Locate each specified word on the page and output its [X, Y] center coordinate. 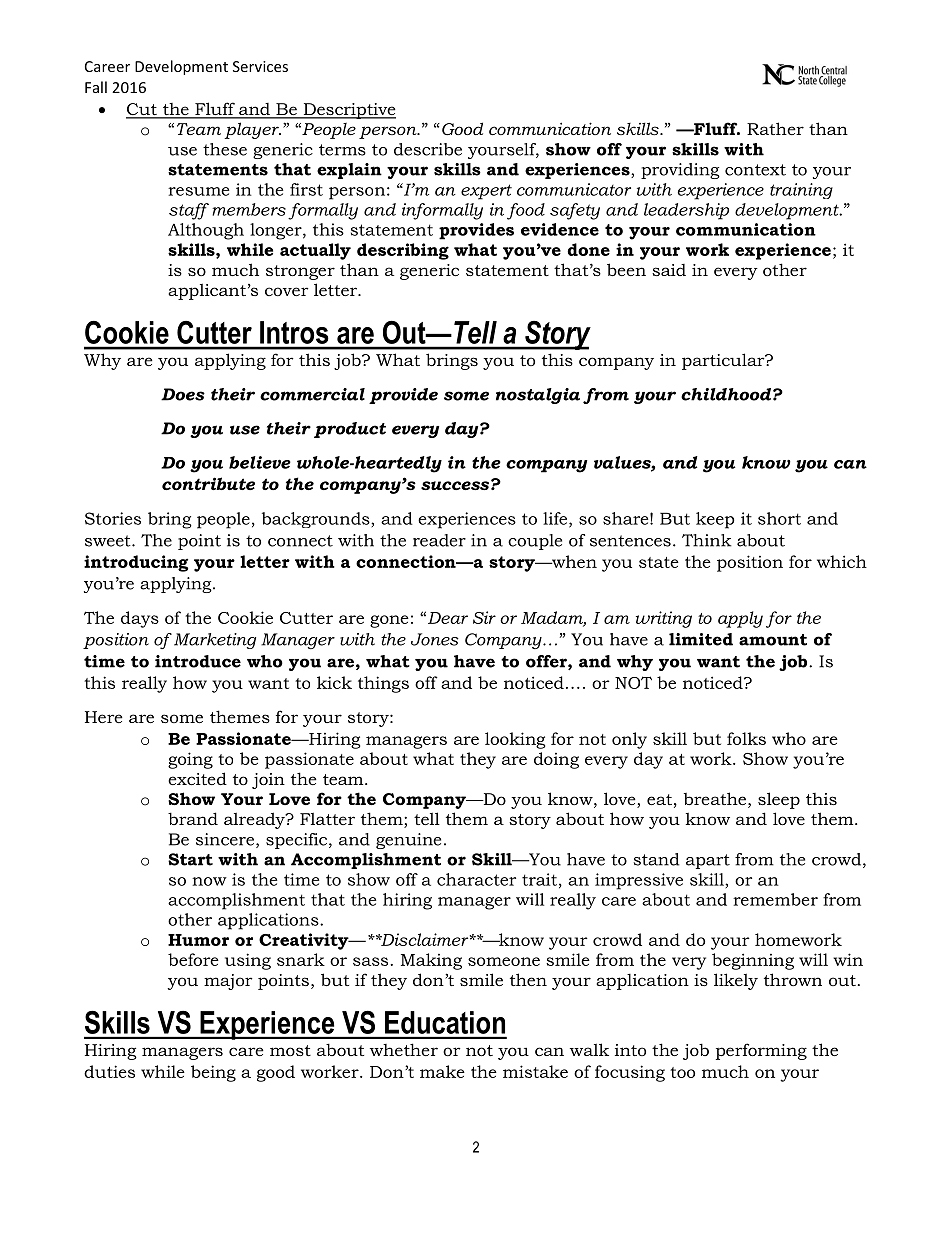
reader [439, 540]
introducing [136, 563]
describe [428, 149]
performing [761, 1051]
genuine [408, 841]
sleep [779, 800]
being [213, 1073]
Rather [775, 128]
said [669, 270]
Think [706, 540]
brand [193, 818]
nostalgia [538, 396]
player [252, 130]
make [442, 1071]
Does [183, 394]
